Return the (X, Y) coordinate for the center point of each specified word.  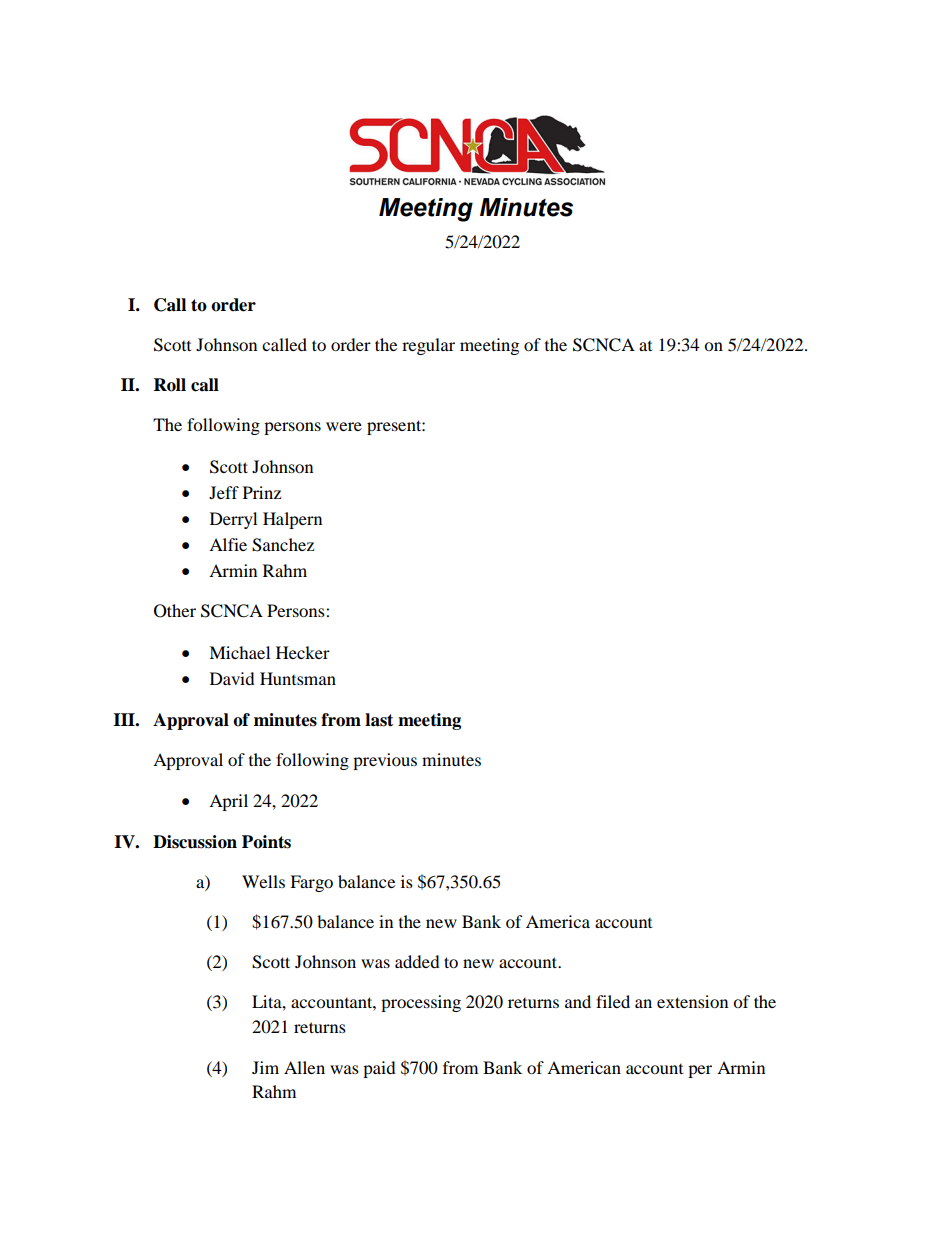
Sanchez (283, 545)
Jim (265, 1067)
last (379, 720)
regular (428, 346)
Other (175, 611)
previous (385, 761)
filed (613, 1001)
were (344, 426)
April (228, 802)
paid (379, 1069)
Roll (170, 385)
